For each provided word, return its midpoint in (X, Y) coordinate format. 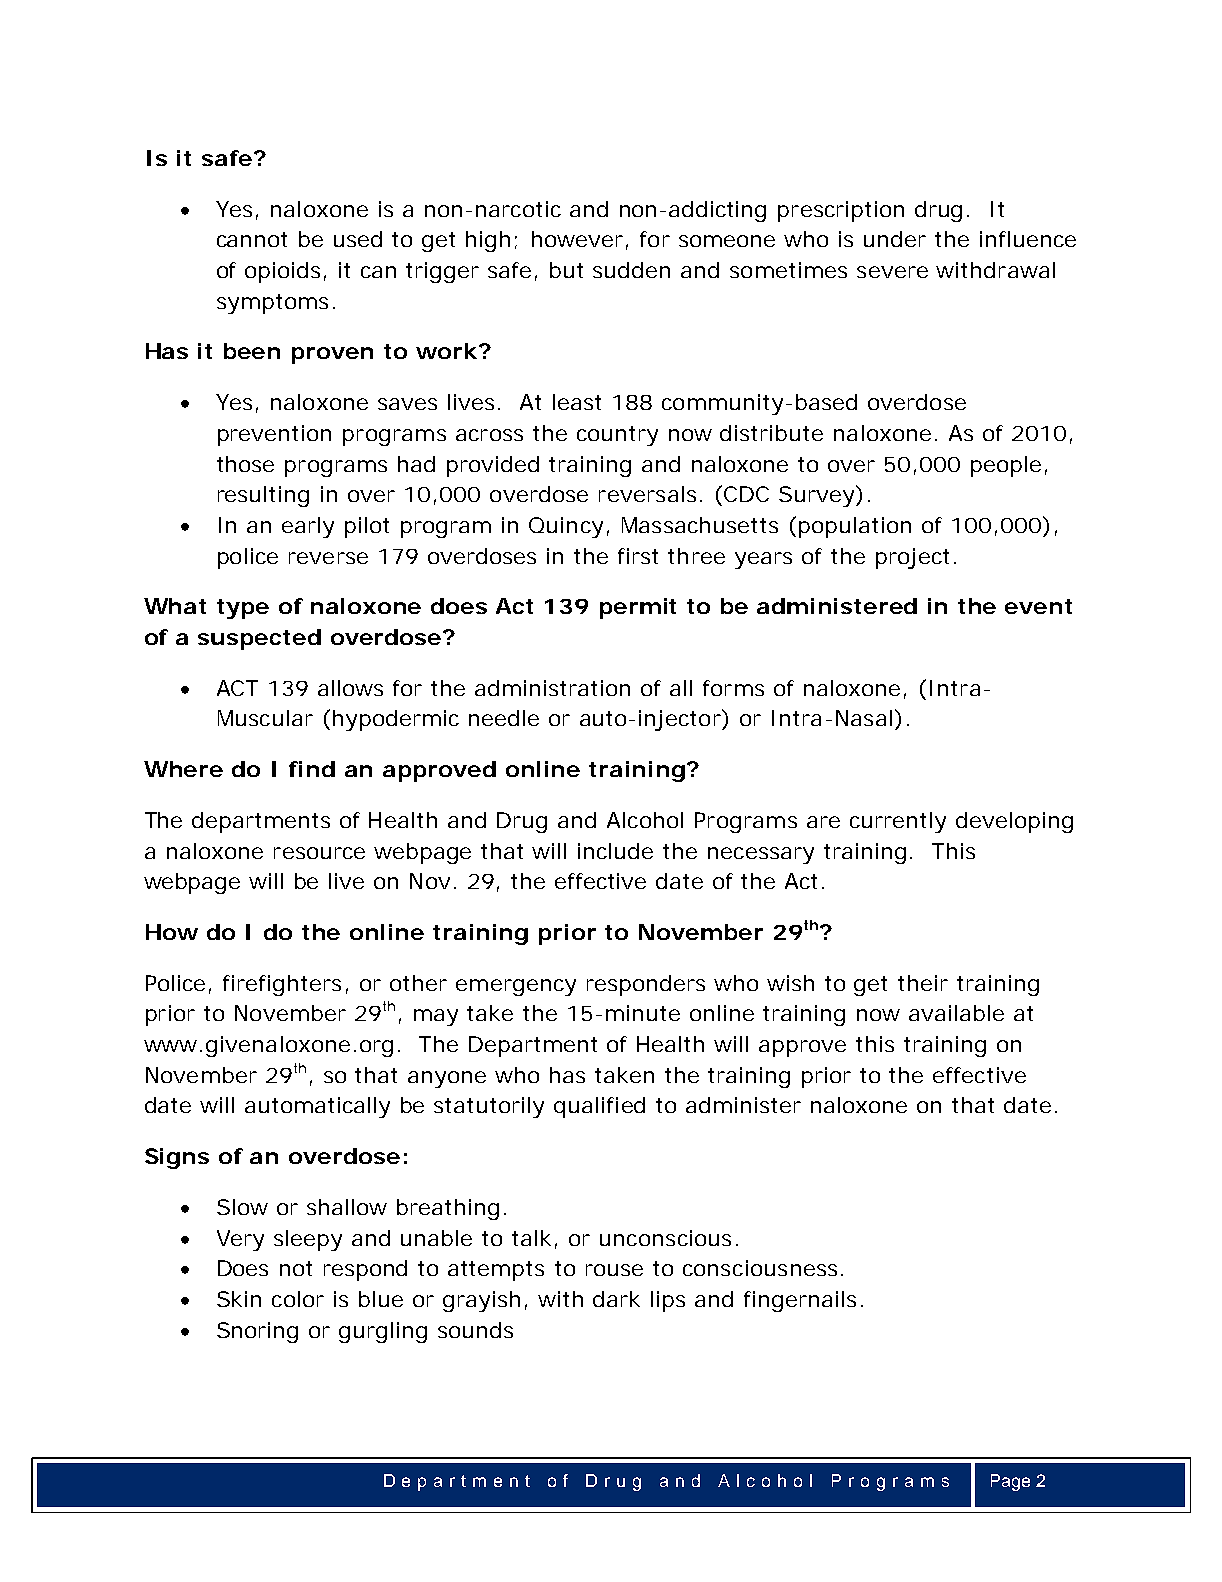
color (298, 1299)
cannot (252, 239)
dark (616, 1299)
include (615, 851)
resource (319, 853)
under (895, 239)
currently (898, 822)
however (577, 239)
